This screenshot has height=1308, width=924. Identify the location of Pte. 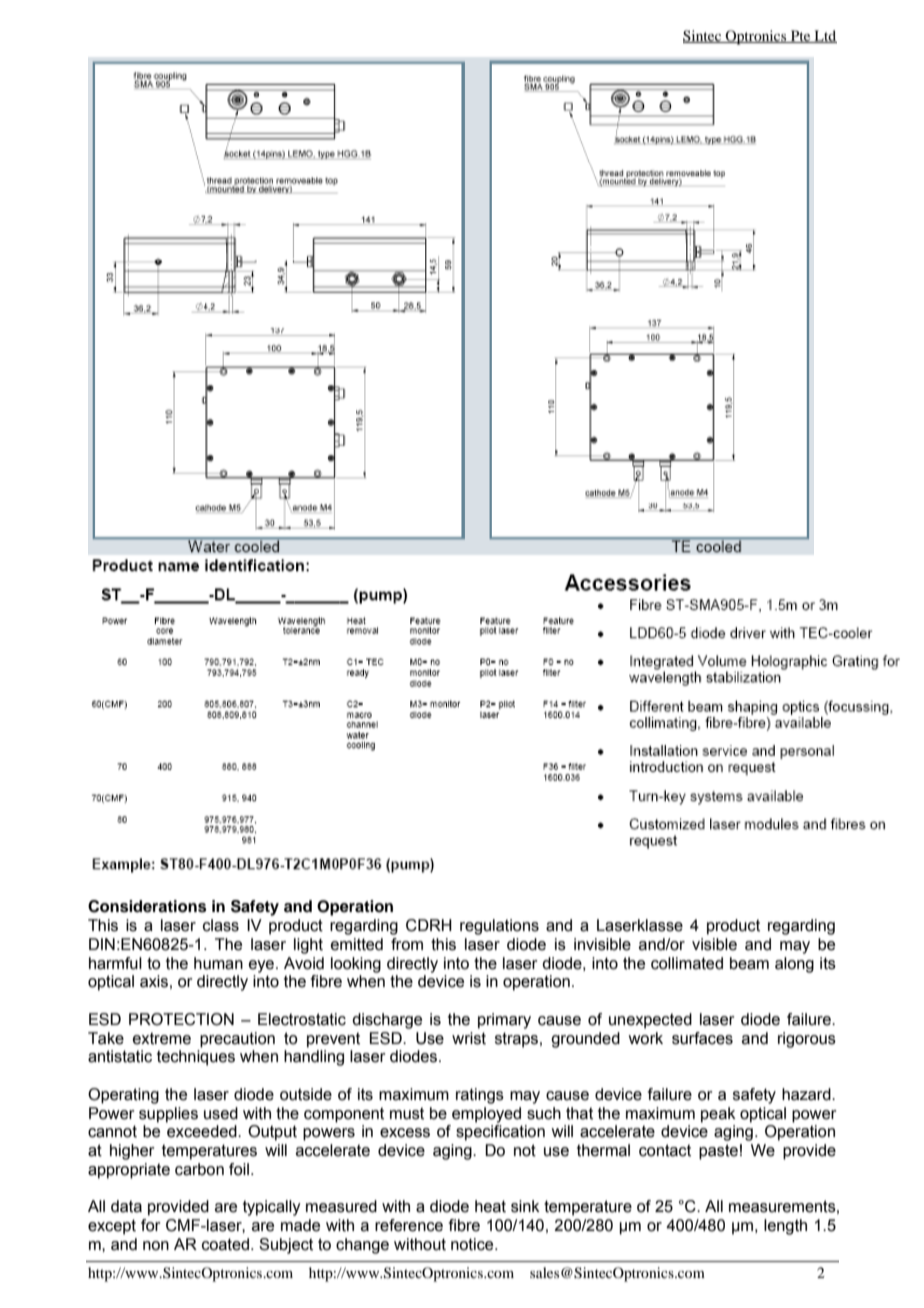
(801, 36).
